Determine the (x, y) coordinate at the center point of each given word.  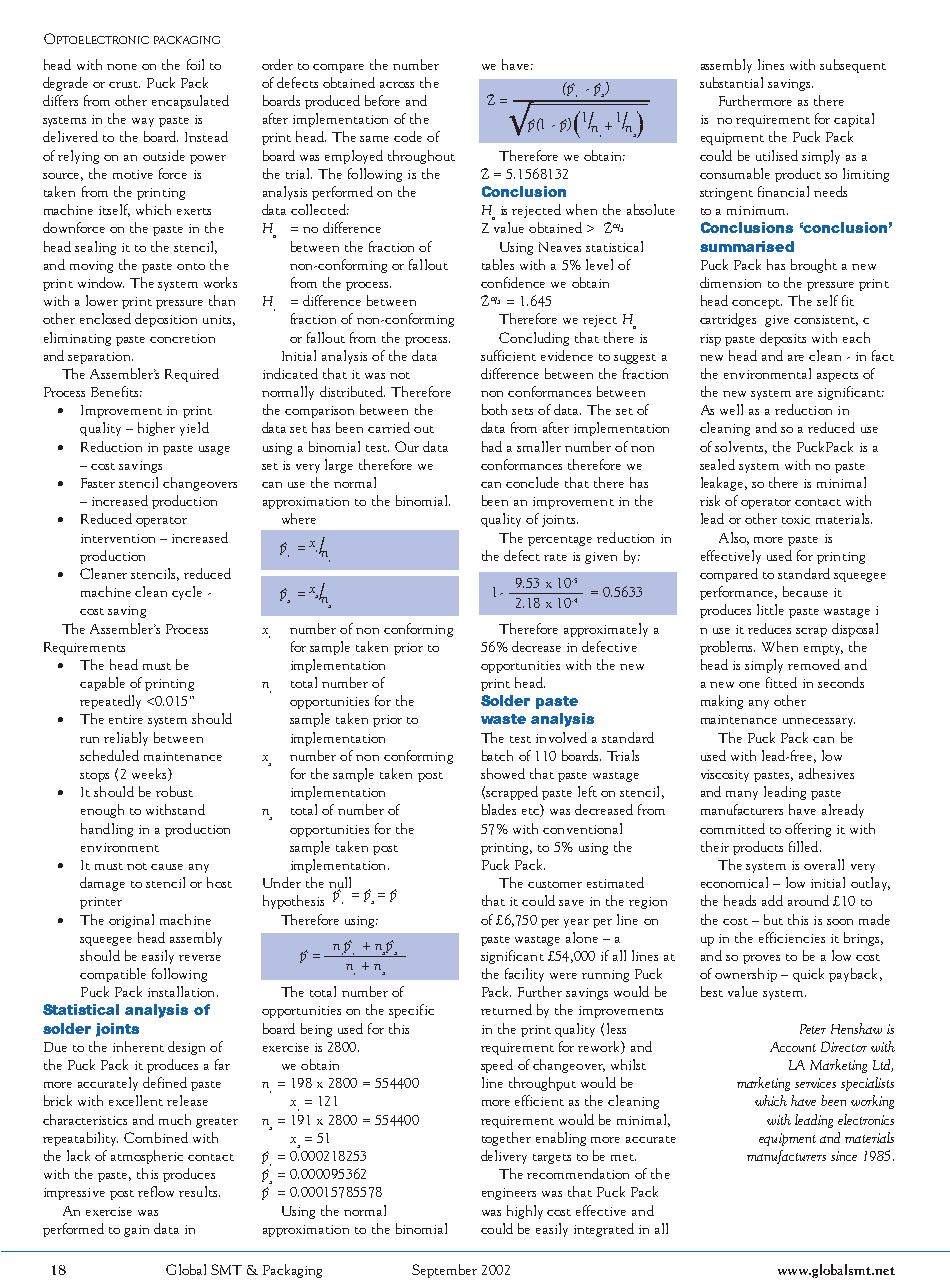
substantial (731, 82)
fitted (781, 682)
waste (503, 719)
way (143, 122)
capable (102, 684)
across (397, 85)
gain (136, 1231)
